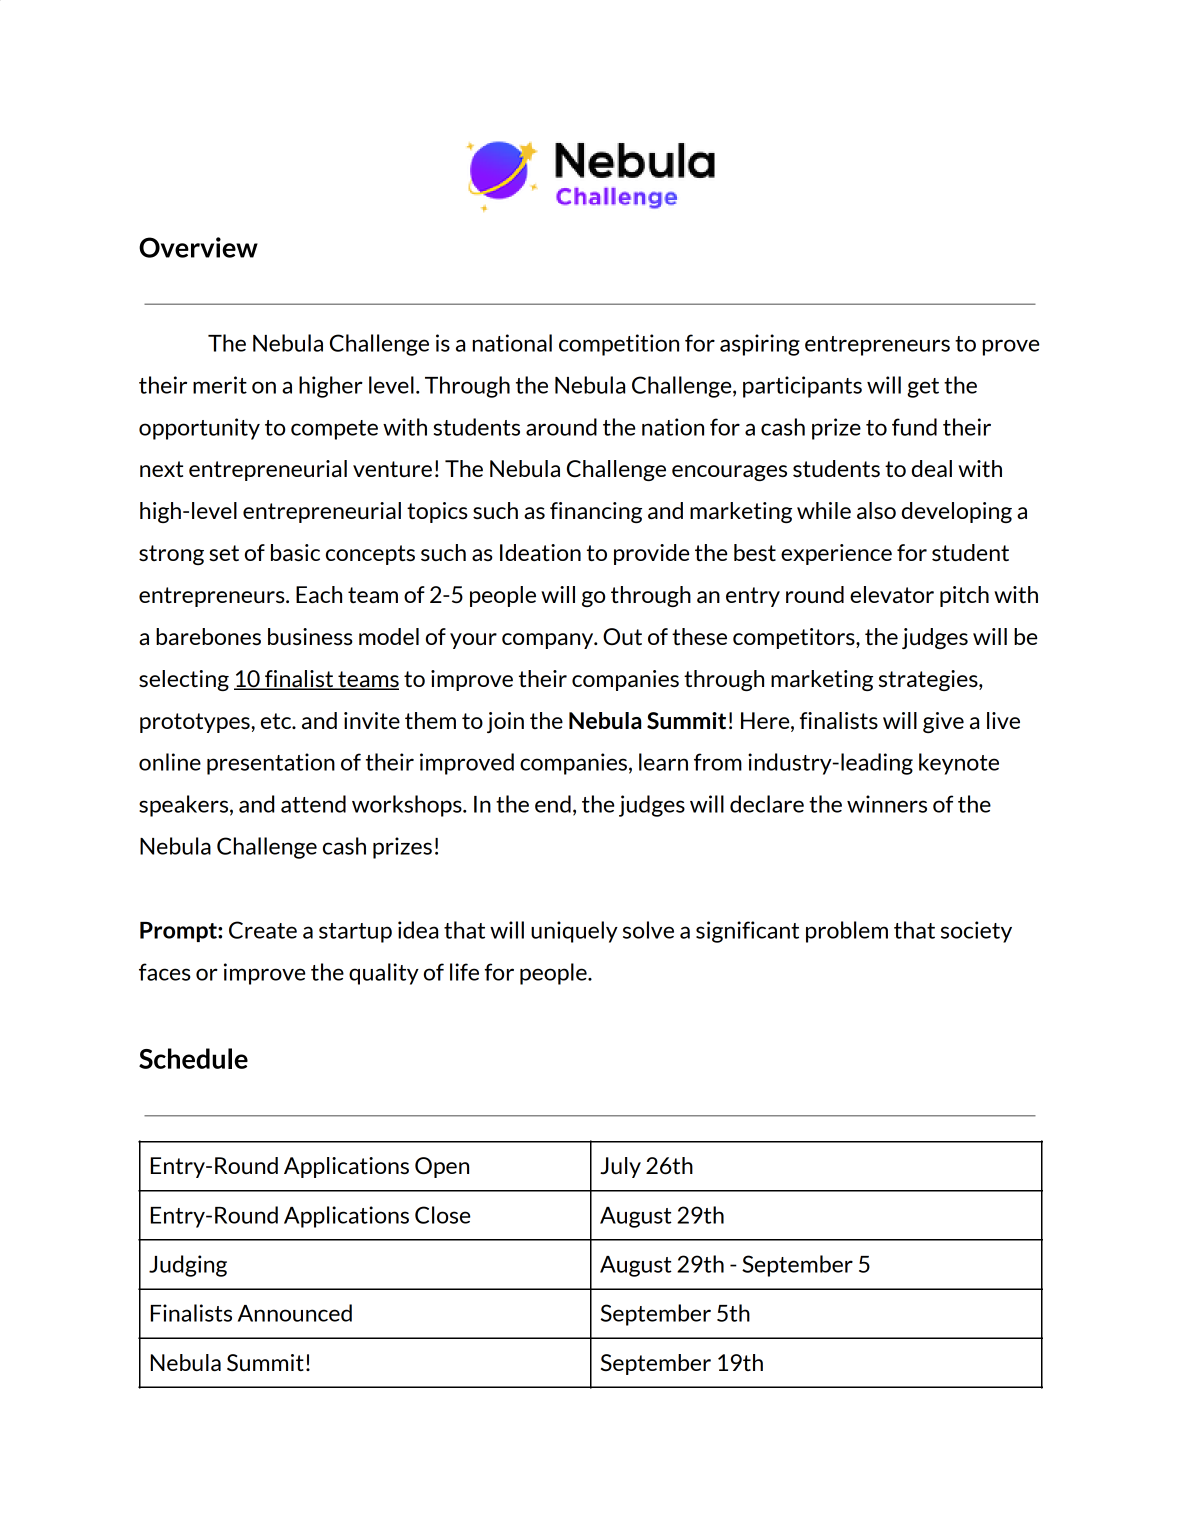 Image resolution: width=1180 pixels, height=1527 pixels. Describe the element at coordinates (310, 636) in the screenshot. I see `business` at that location.
